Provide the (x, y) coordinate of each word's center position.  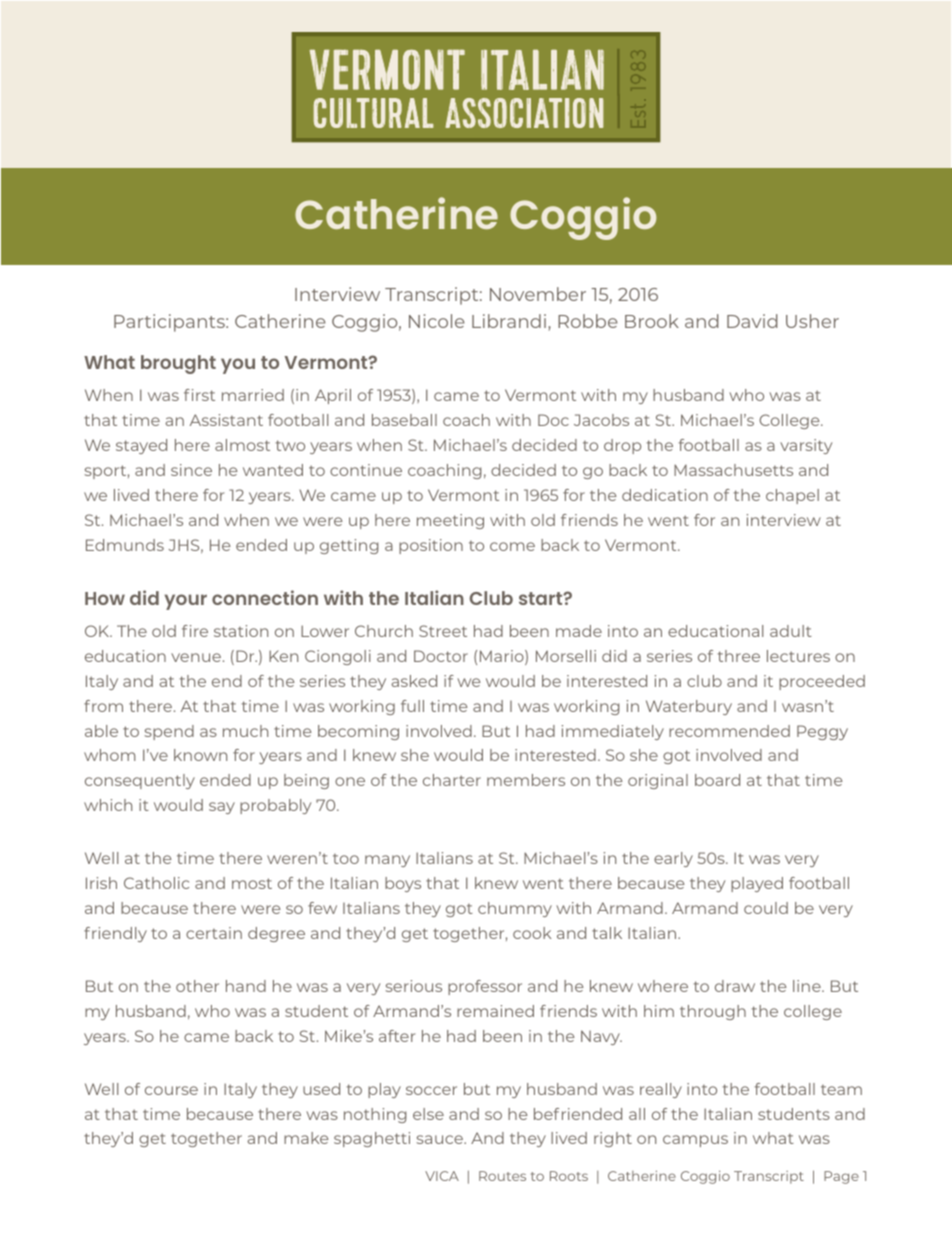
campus (695, 1141)
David (752, 321)
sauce (441, 1139)
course (171, 1090)
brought (178, 364)
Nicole (437, 321)
